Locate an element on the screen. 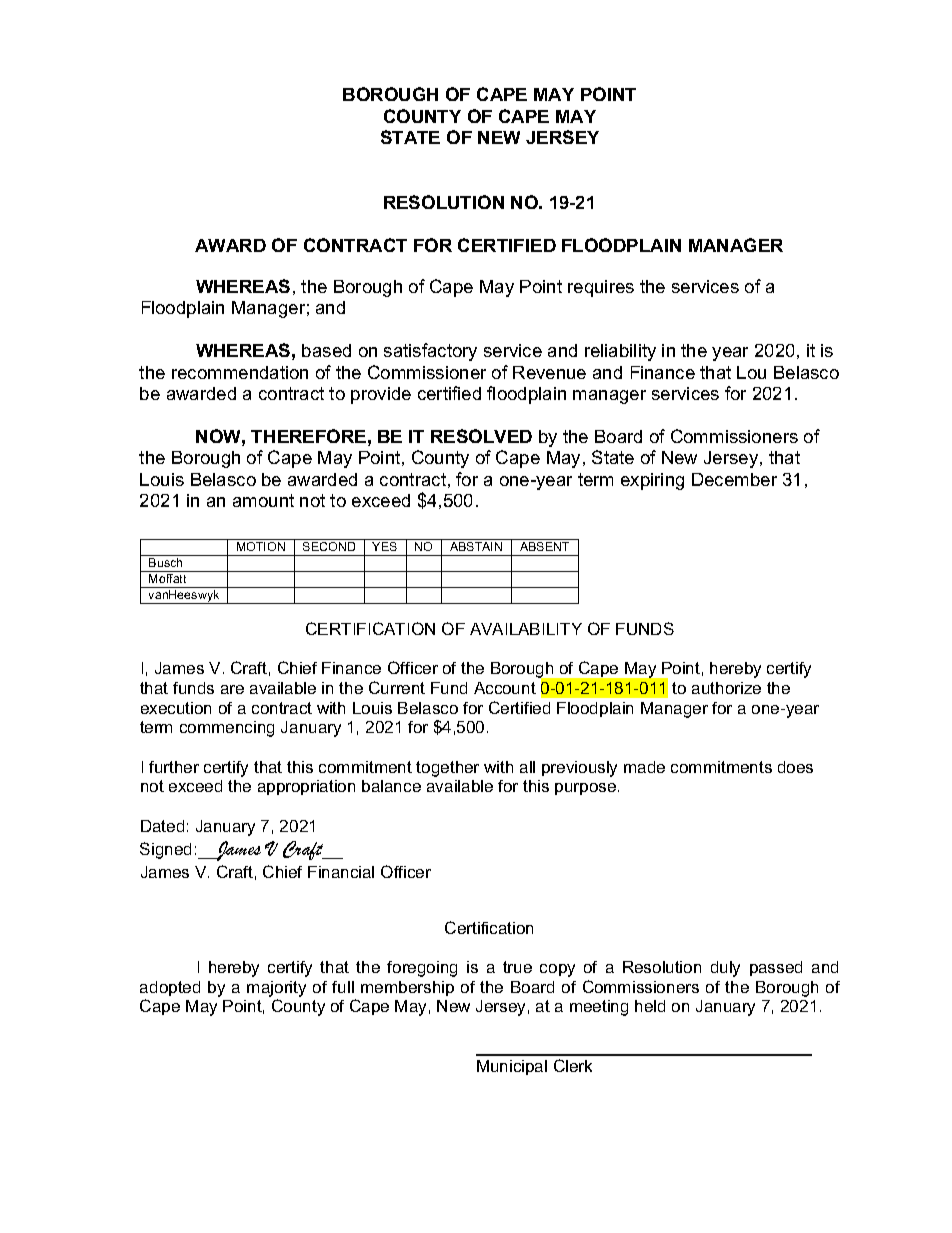  Account is located at coordinates (505, 688).
